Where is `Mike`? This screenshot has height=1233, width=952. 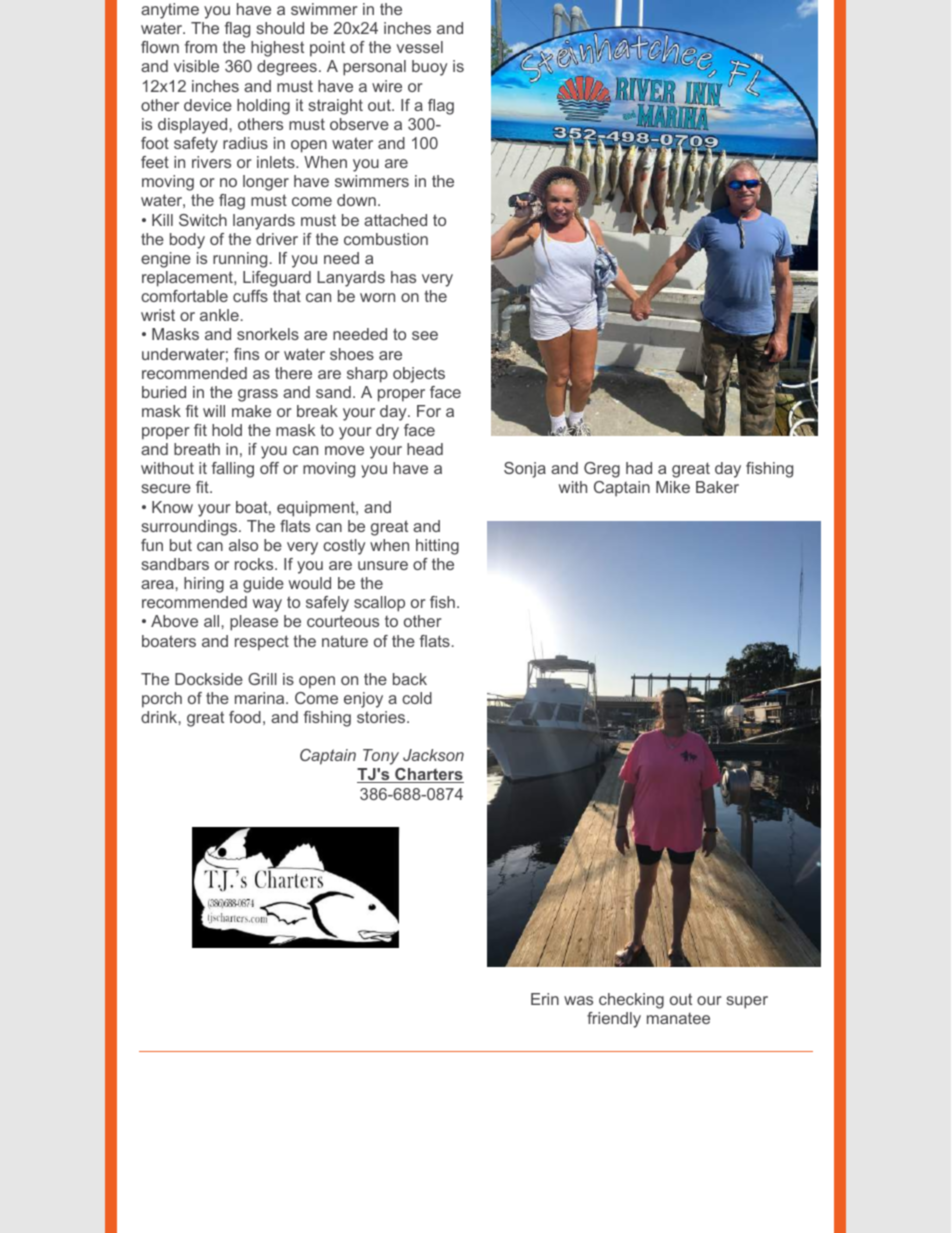 Mike is located at coordinates (673, 487).
